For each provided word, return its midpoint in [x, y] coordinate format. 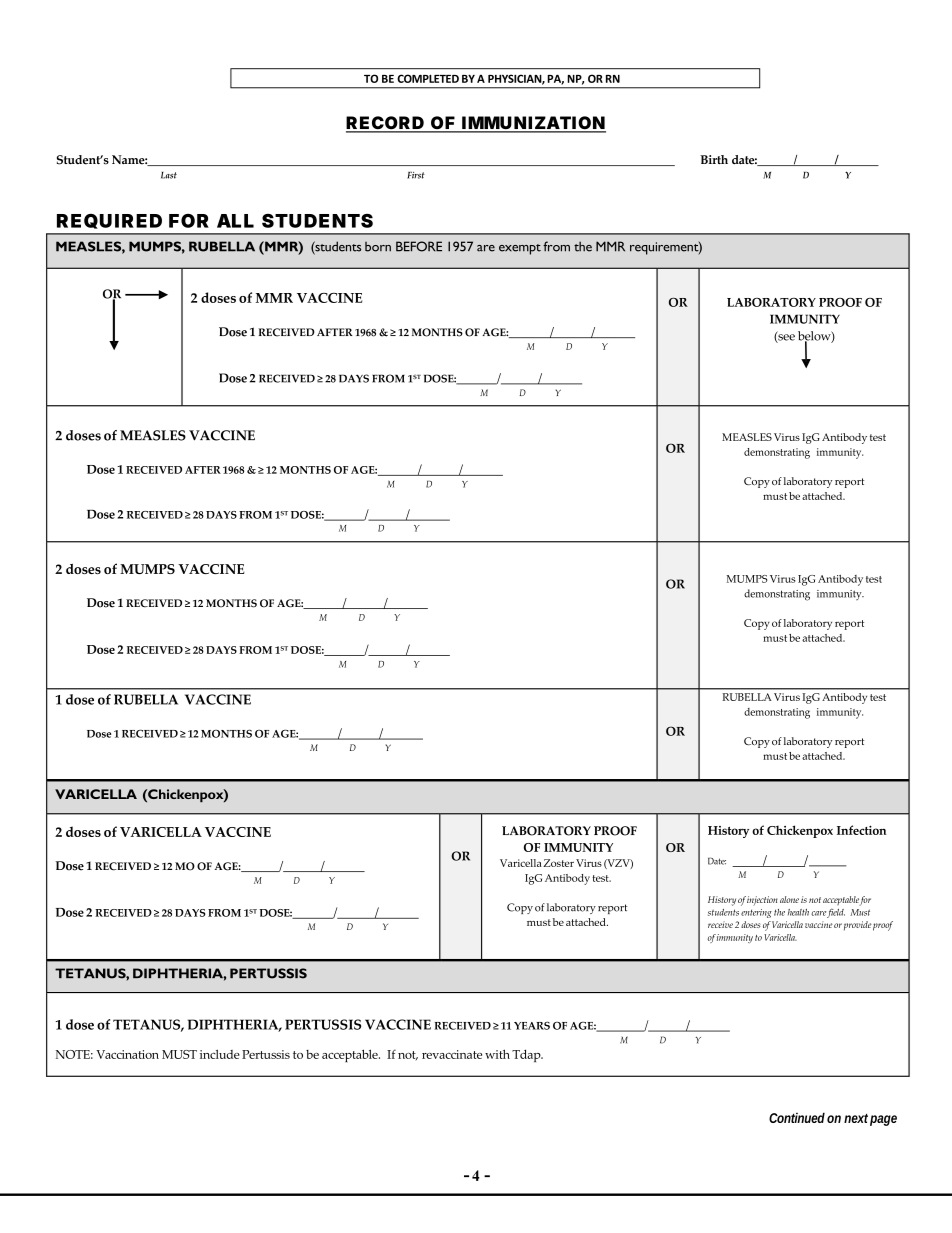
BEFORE [419, 246]
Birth [714, 159]
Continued [797, 1117]
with [497, 1054]
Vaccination [127, 1054]
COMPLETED [428, 78]
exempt [520, 249]
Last [169, 175]
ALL [235, 221]
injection [762, 901]
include [220, 1054]
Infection [861, 830]
